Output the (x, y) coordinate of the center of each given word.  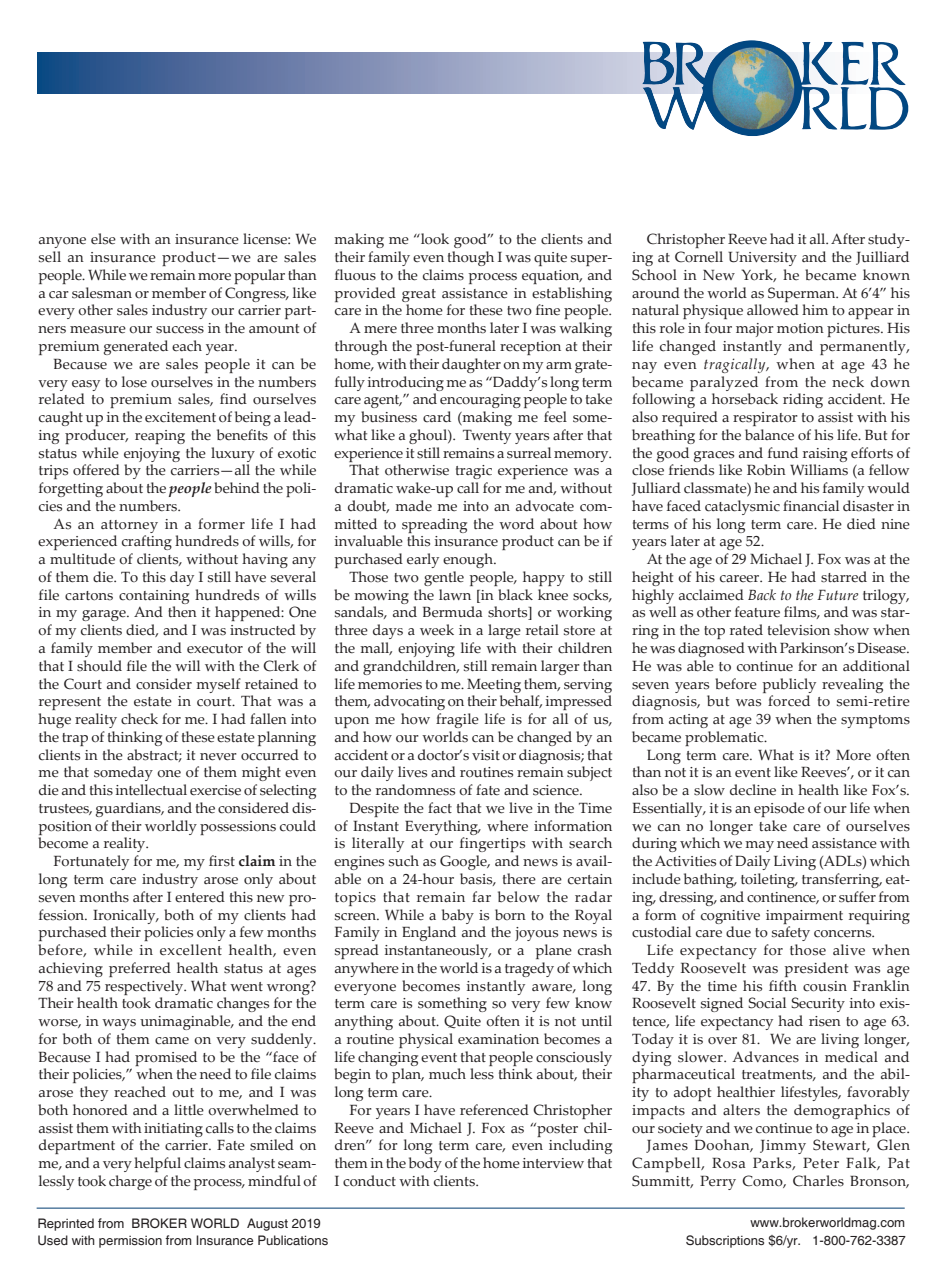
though (471, 258)
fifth (783, 985)
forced (789, 701)
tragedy (529, 969)
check (139, 719)
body (425, 1164)
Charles (818, 1181)
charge (130, 1182)
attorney (129, 526)
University (762, 259)
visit (486, 755)
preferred (140, 969)
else (103, 239)
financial (811, 506)
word (516, 524)
